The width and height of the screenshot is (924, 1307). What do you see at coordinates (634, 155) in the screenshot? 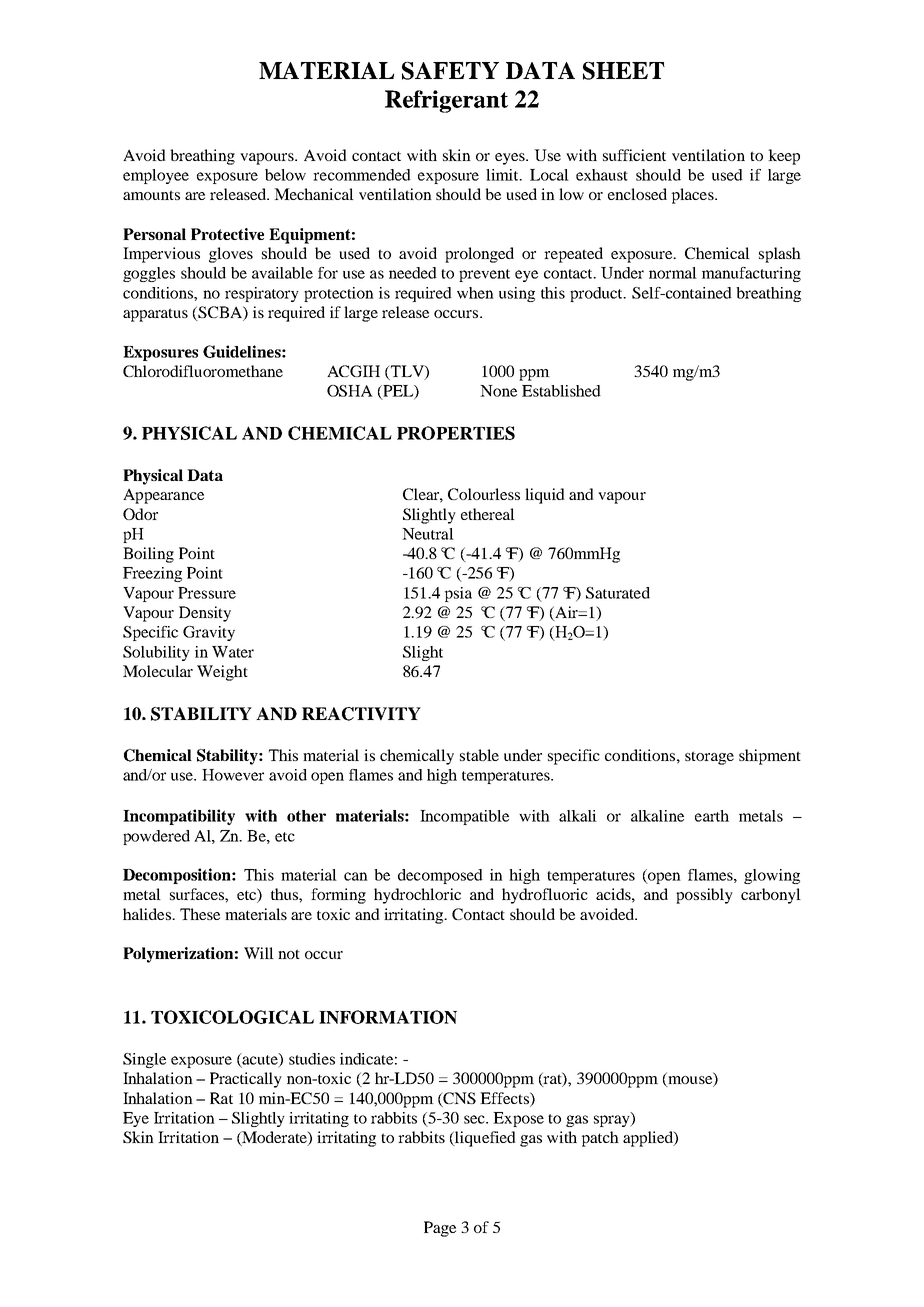
I see `sufficient` at bounding box center [634, 155].
